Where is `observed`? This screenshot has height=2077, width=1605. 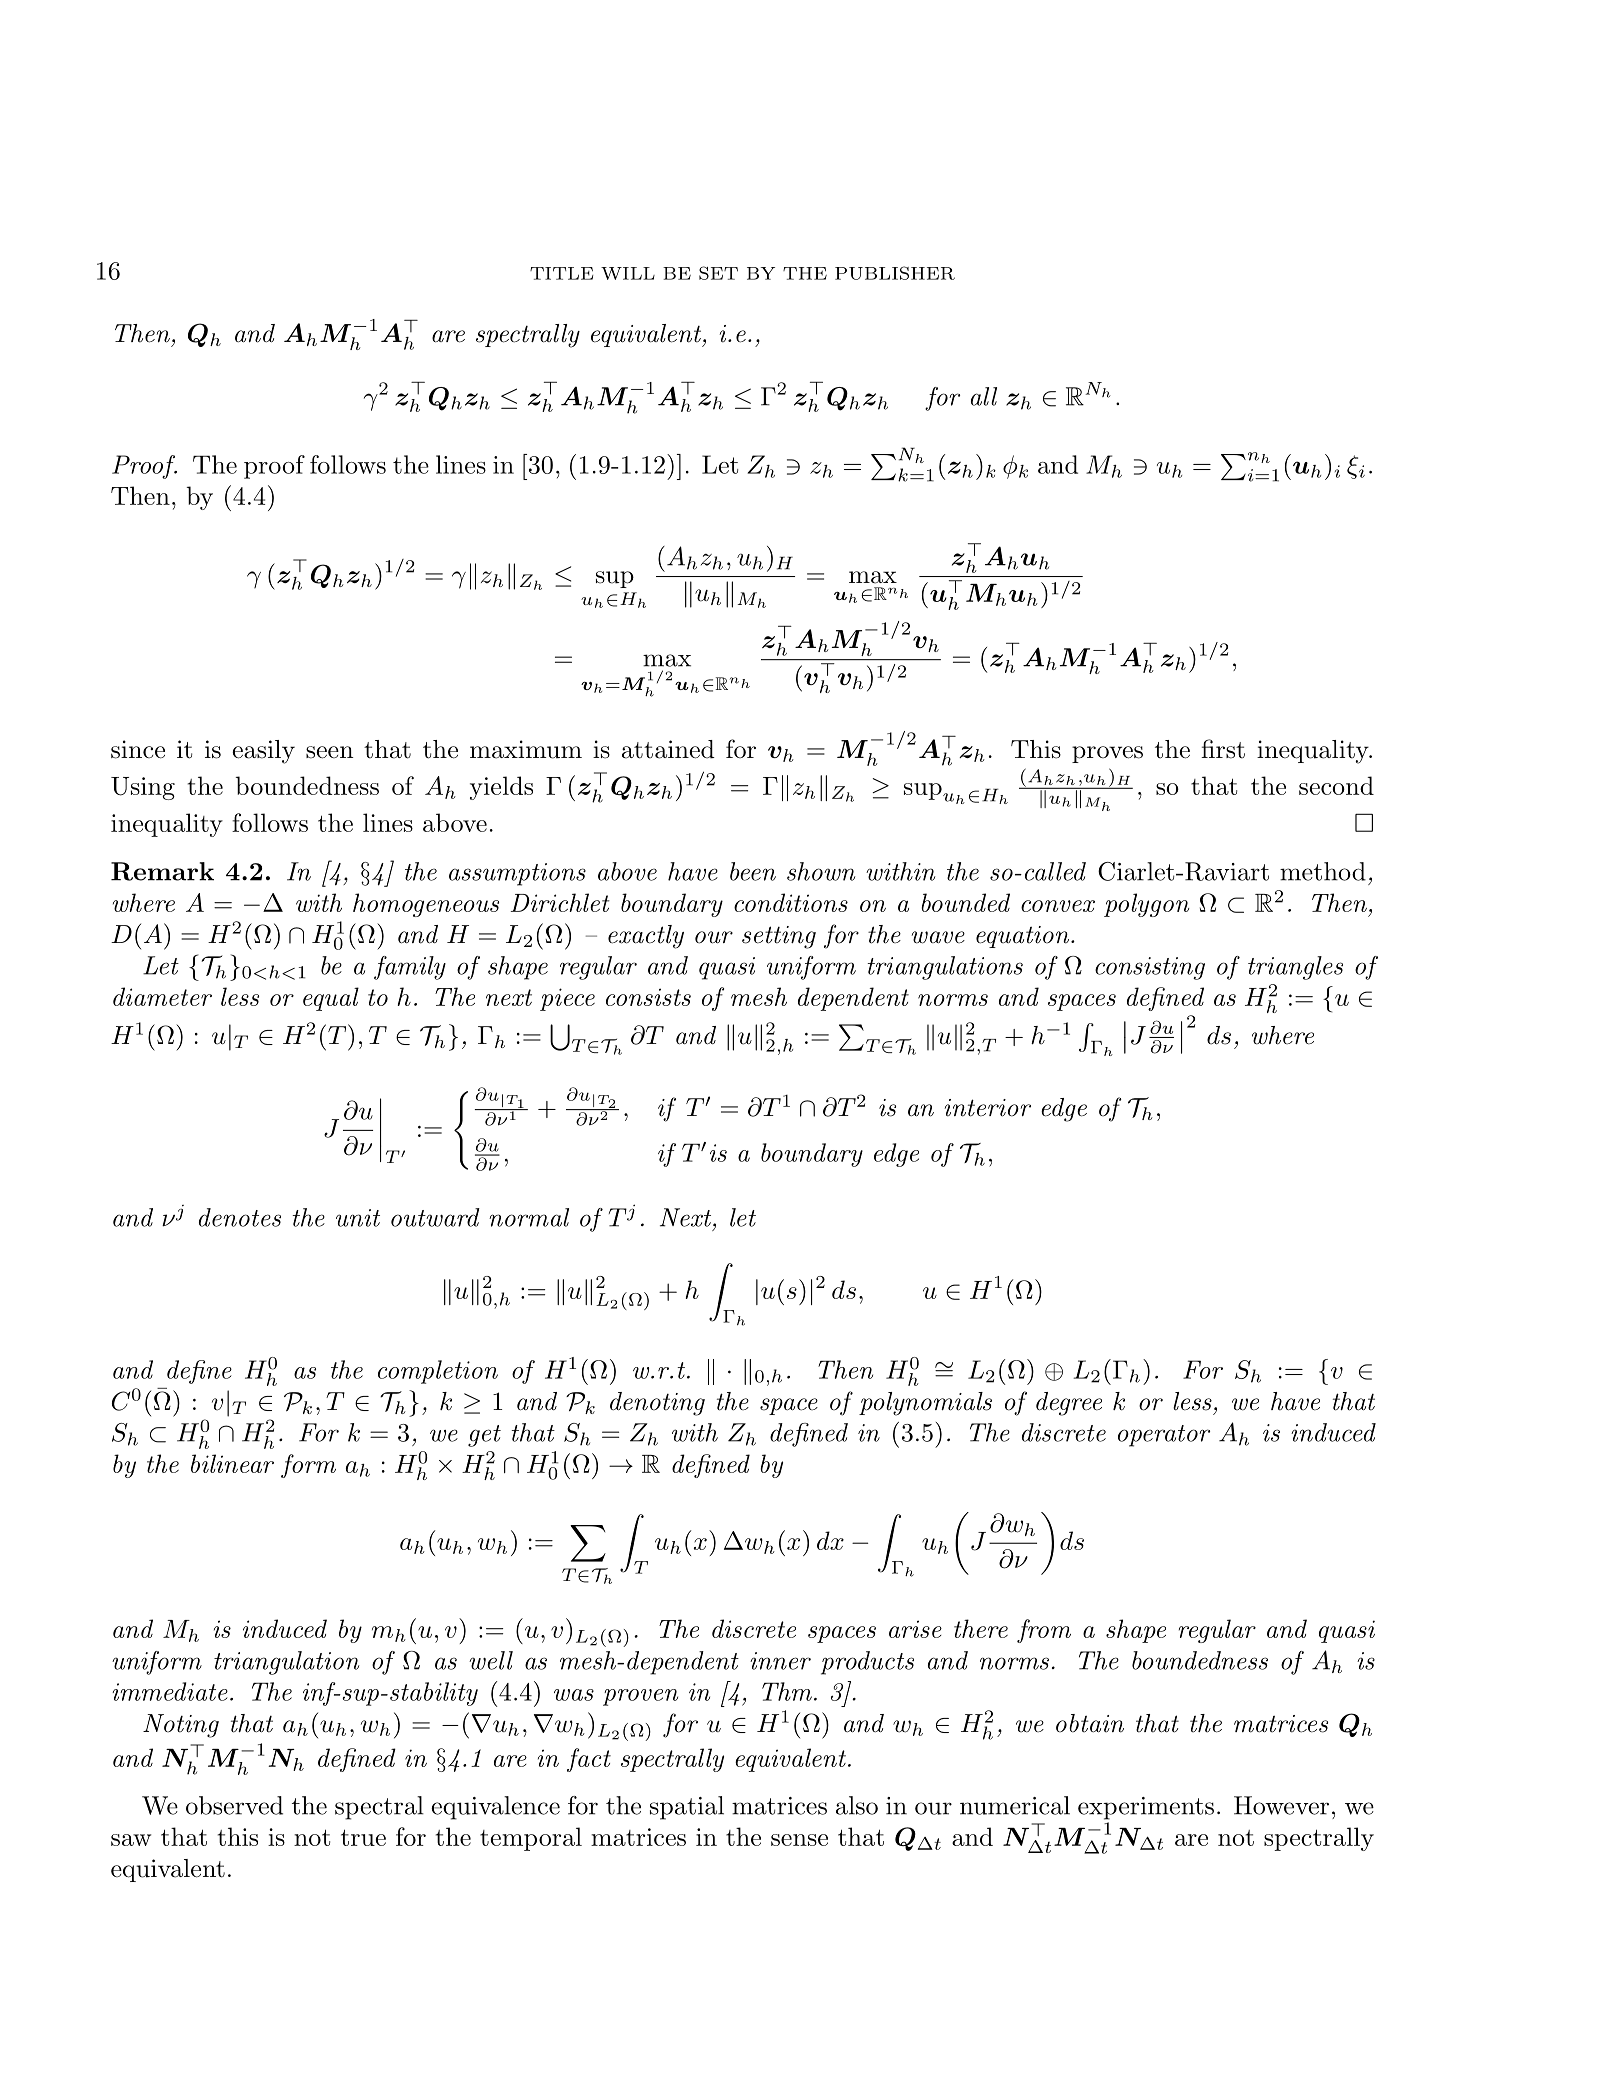
observed is located at coordinates (234, 1805).
